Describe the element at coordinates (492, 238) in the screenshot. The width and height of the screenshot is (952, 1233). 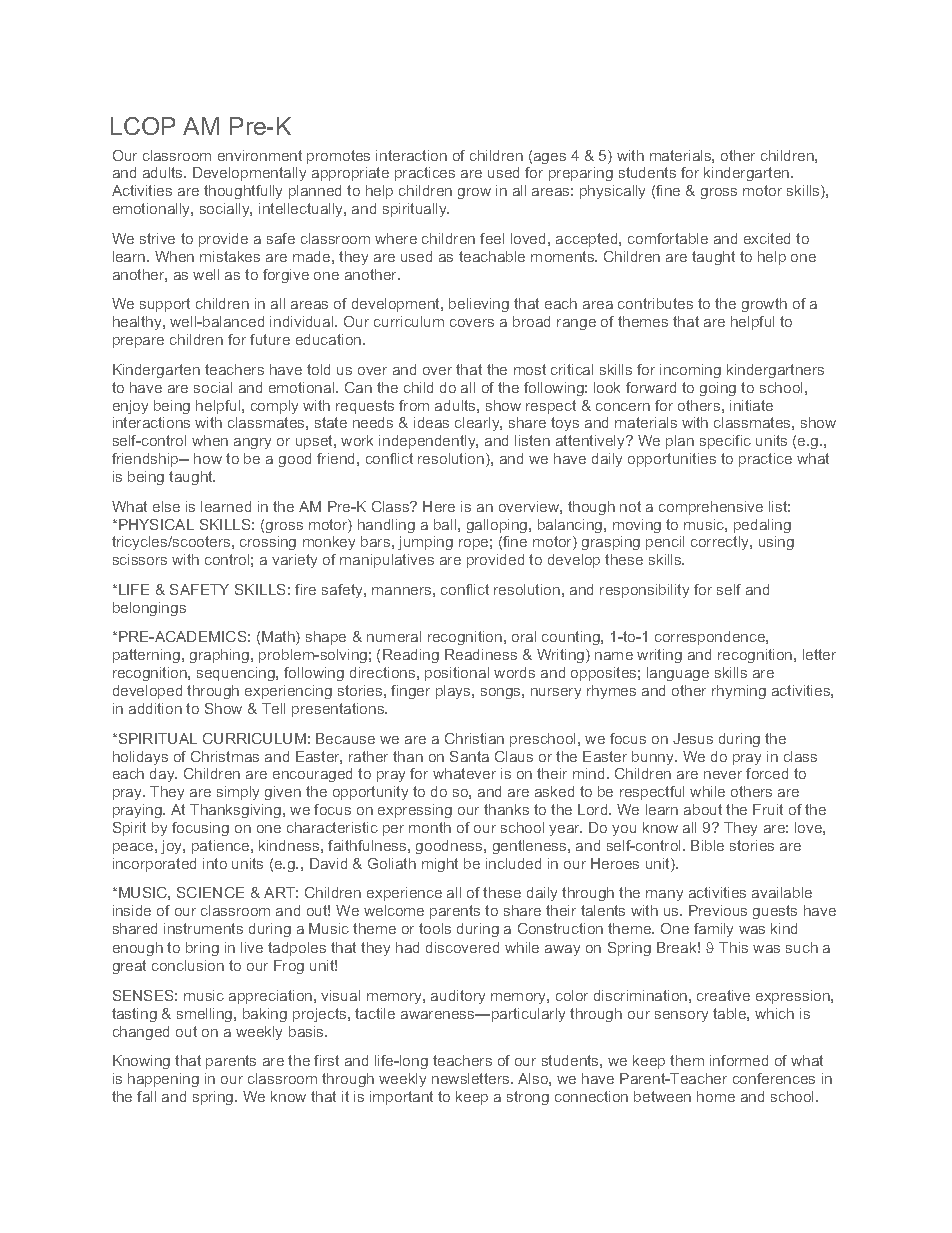
I see `feel` at that location.
